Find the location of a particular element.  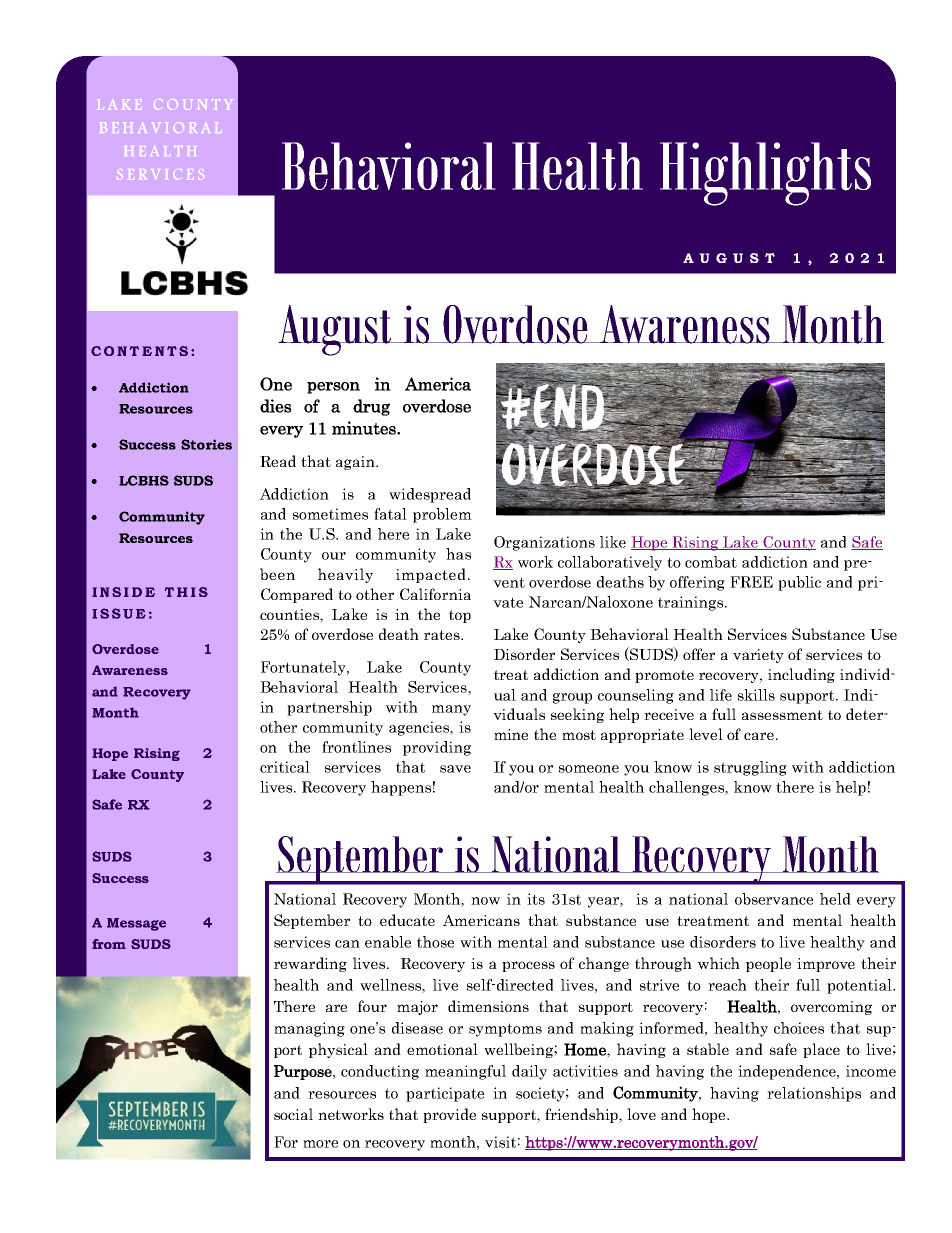

August is located at coordinates (336, 330).
